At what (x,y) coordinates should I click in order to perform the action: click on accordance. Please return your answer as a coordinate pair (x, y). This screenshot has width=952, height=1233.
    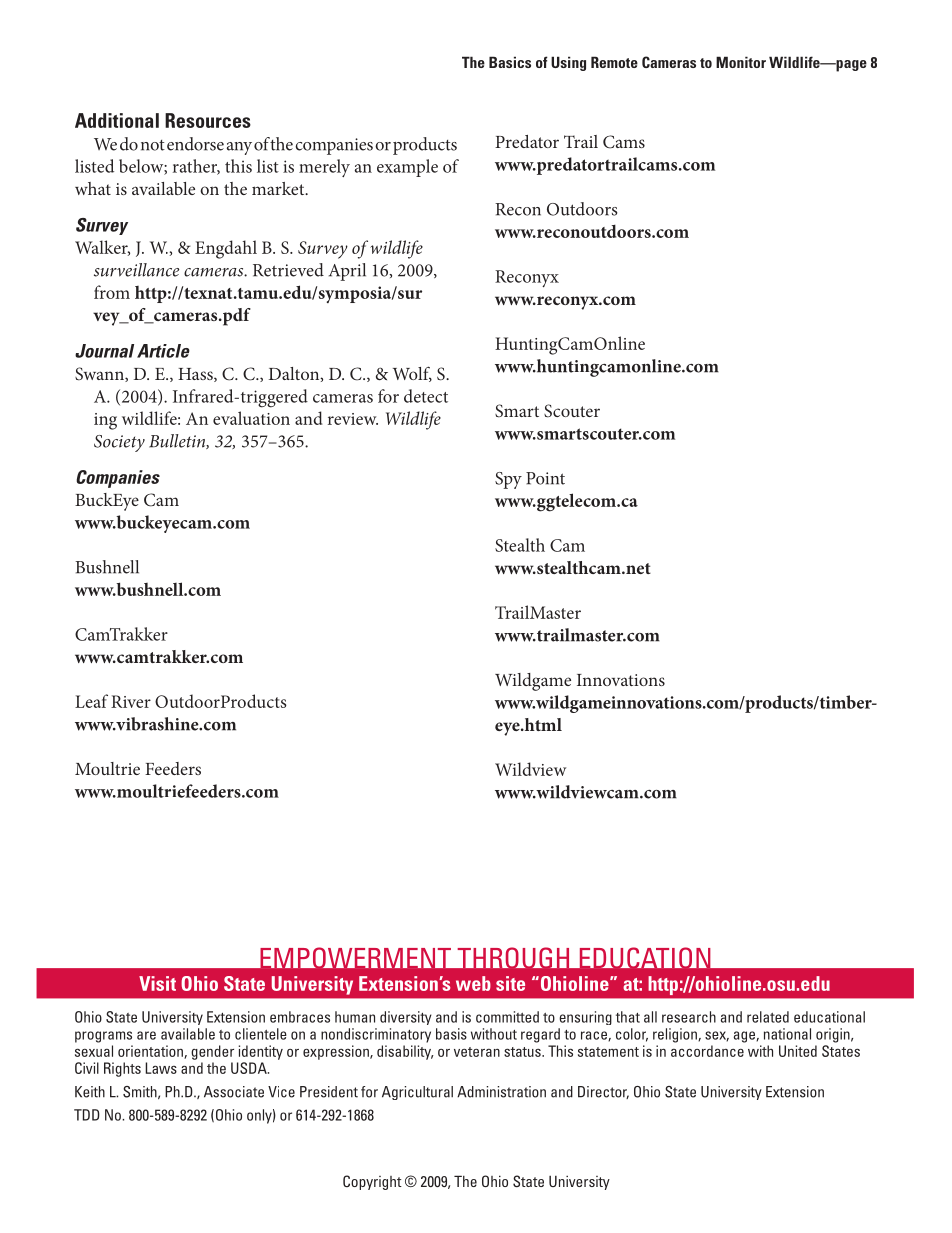
    Looking at the image, I should click on (707, 1051).
